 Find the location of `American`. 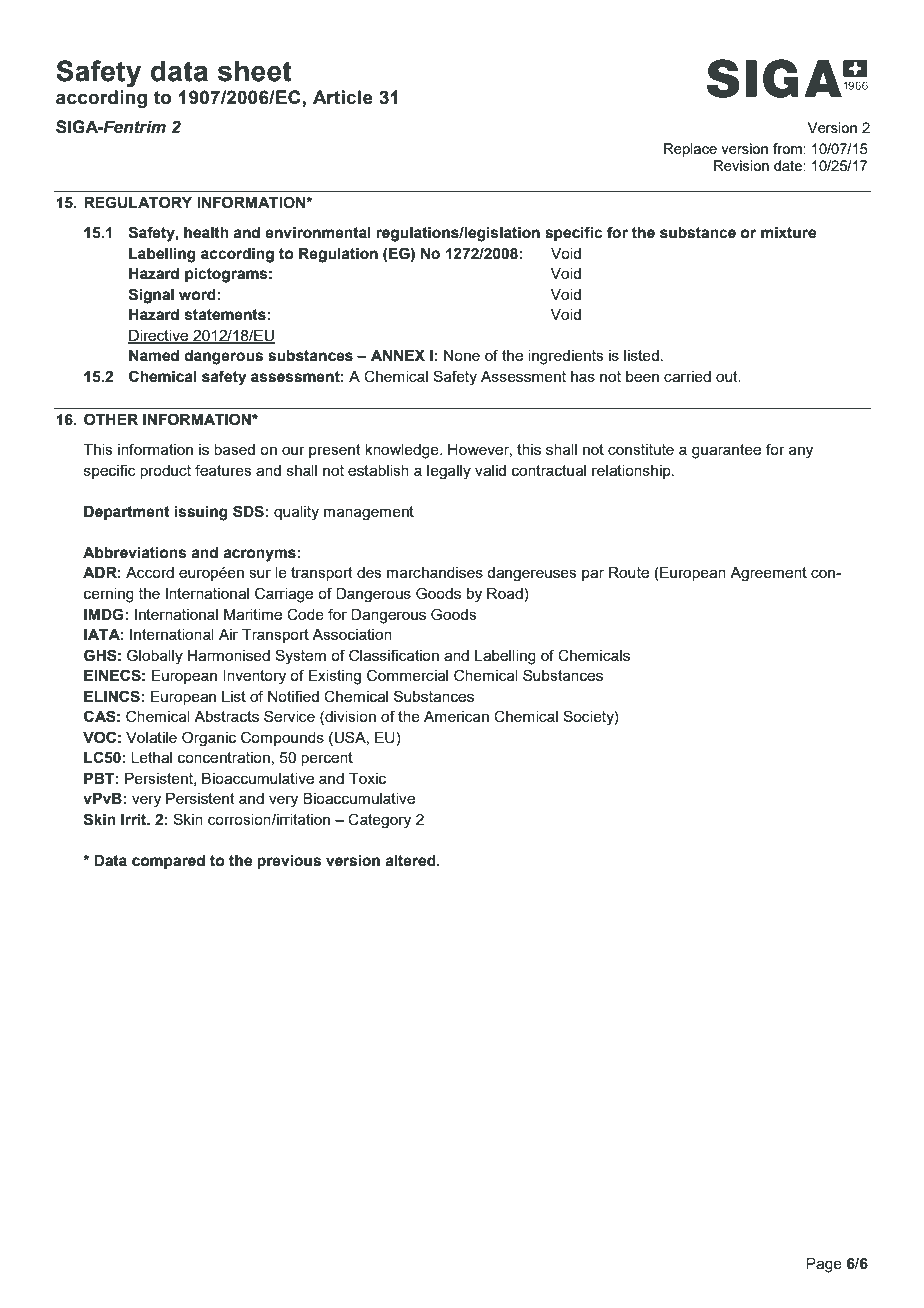

American is located at coordinates (456, 716).
